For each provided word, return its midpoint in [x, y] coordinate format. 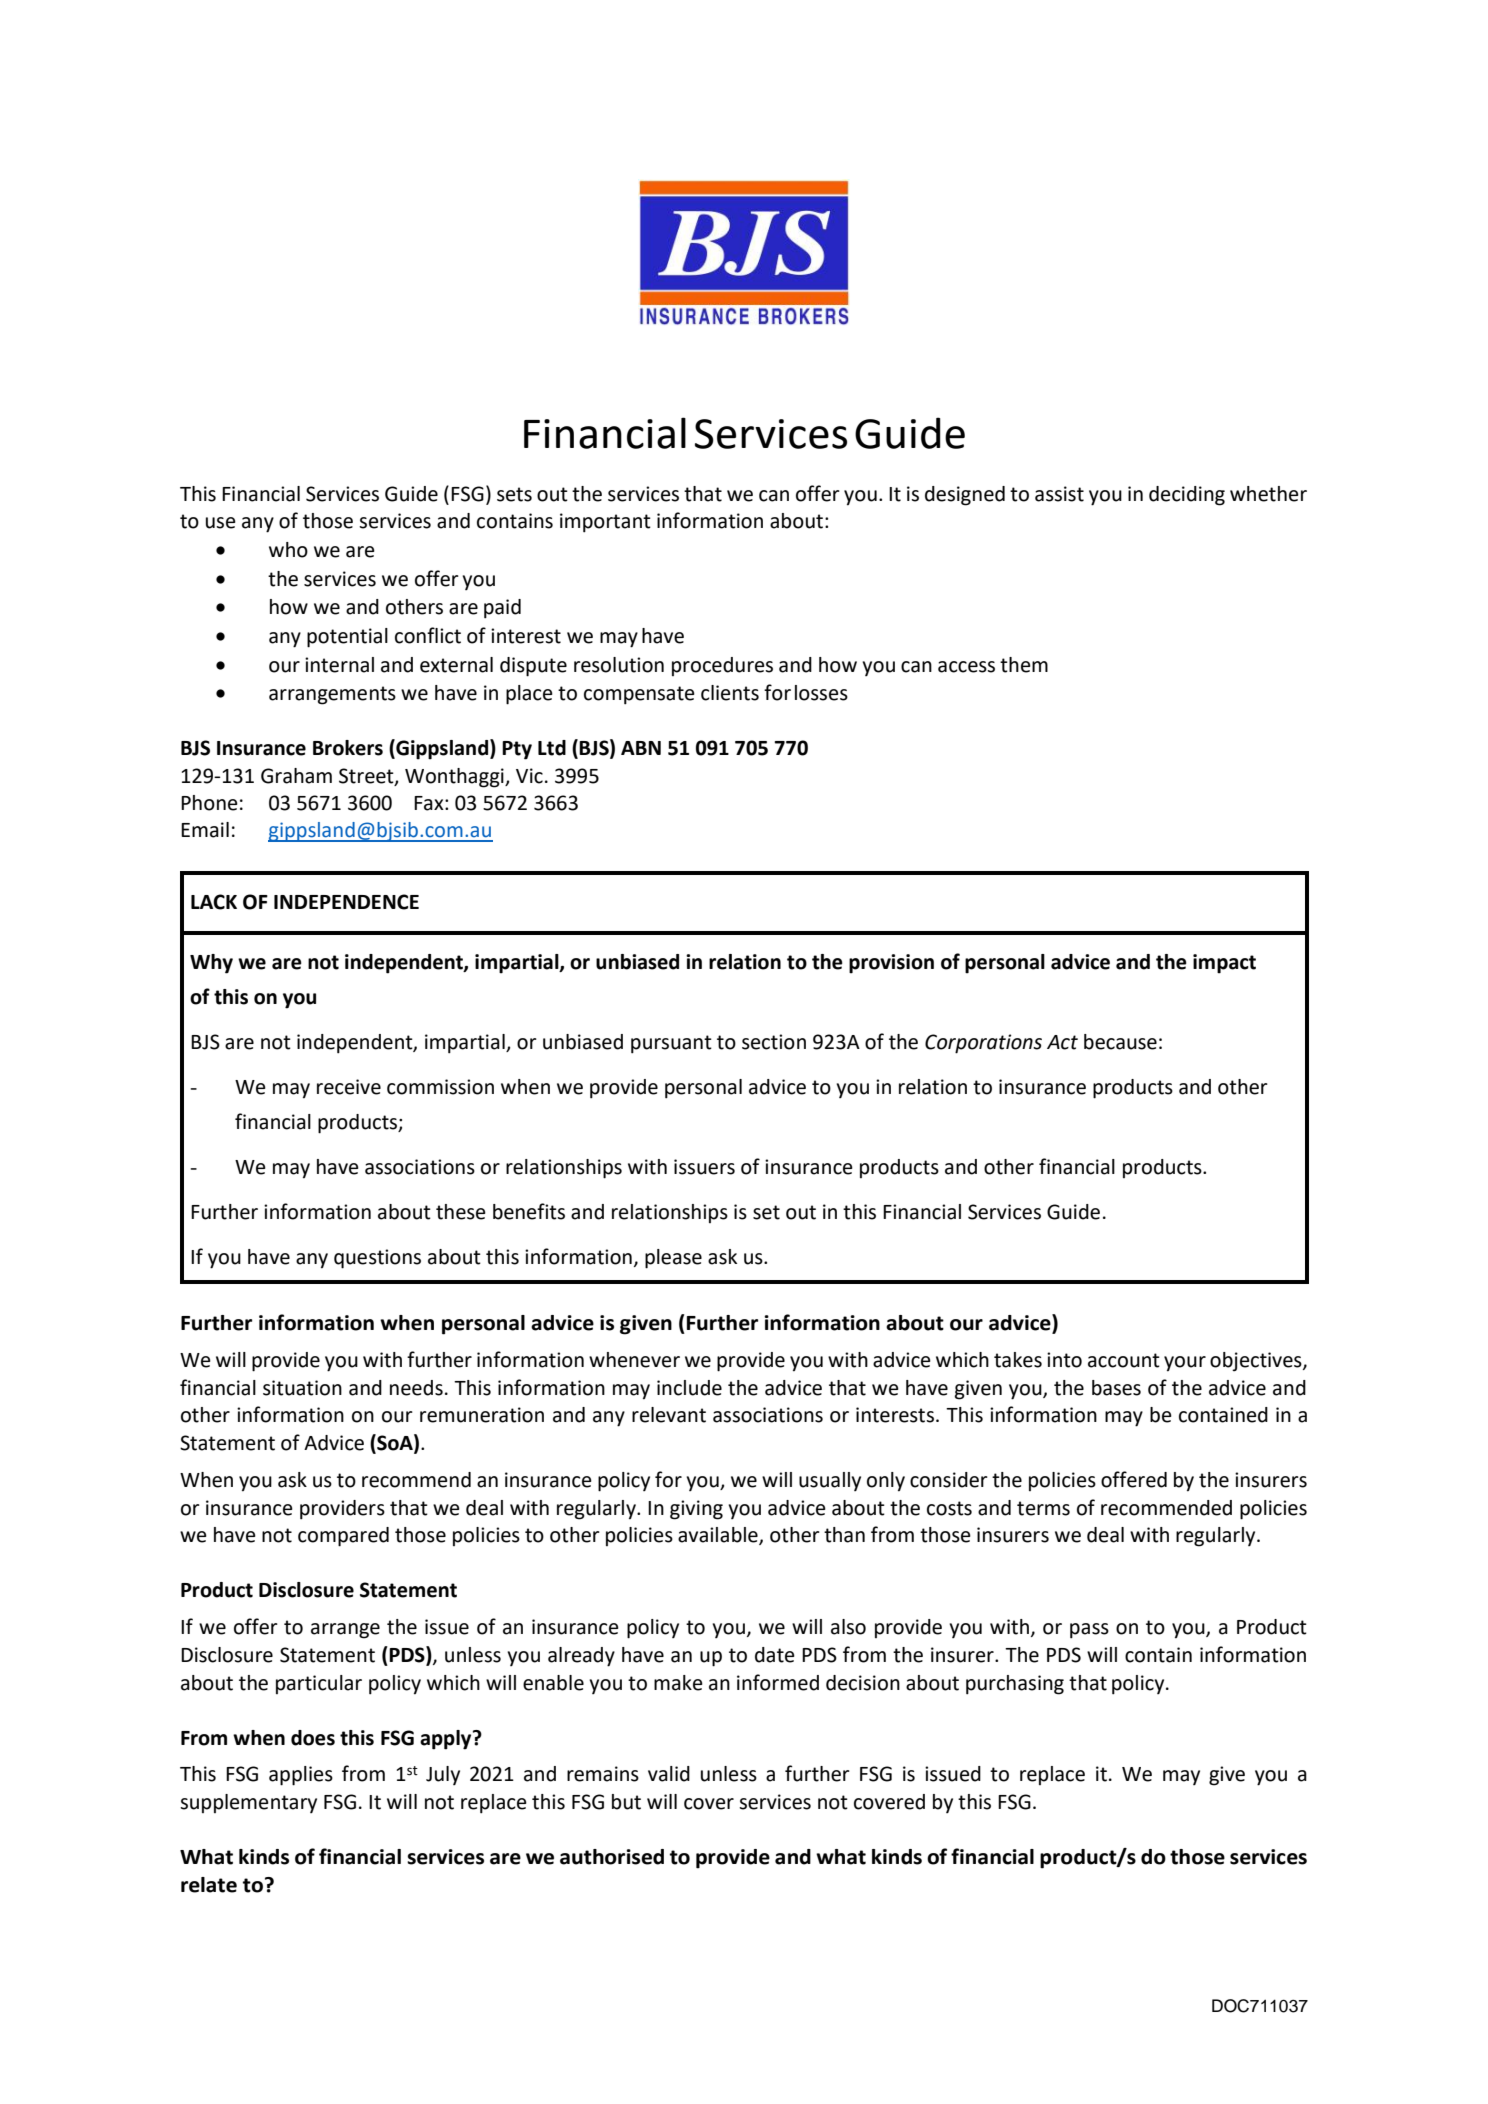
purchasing [1015, 1685]
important [605, 523]
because [1120, 1042]
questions [377, 1259]
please [673, 1259]
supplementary [248, 1803]
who [288, 550]
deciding [1187, 496]
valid [669, 1774]
